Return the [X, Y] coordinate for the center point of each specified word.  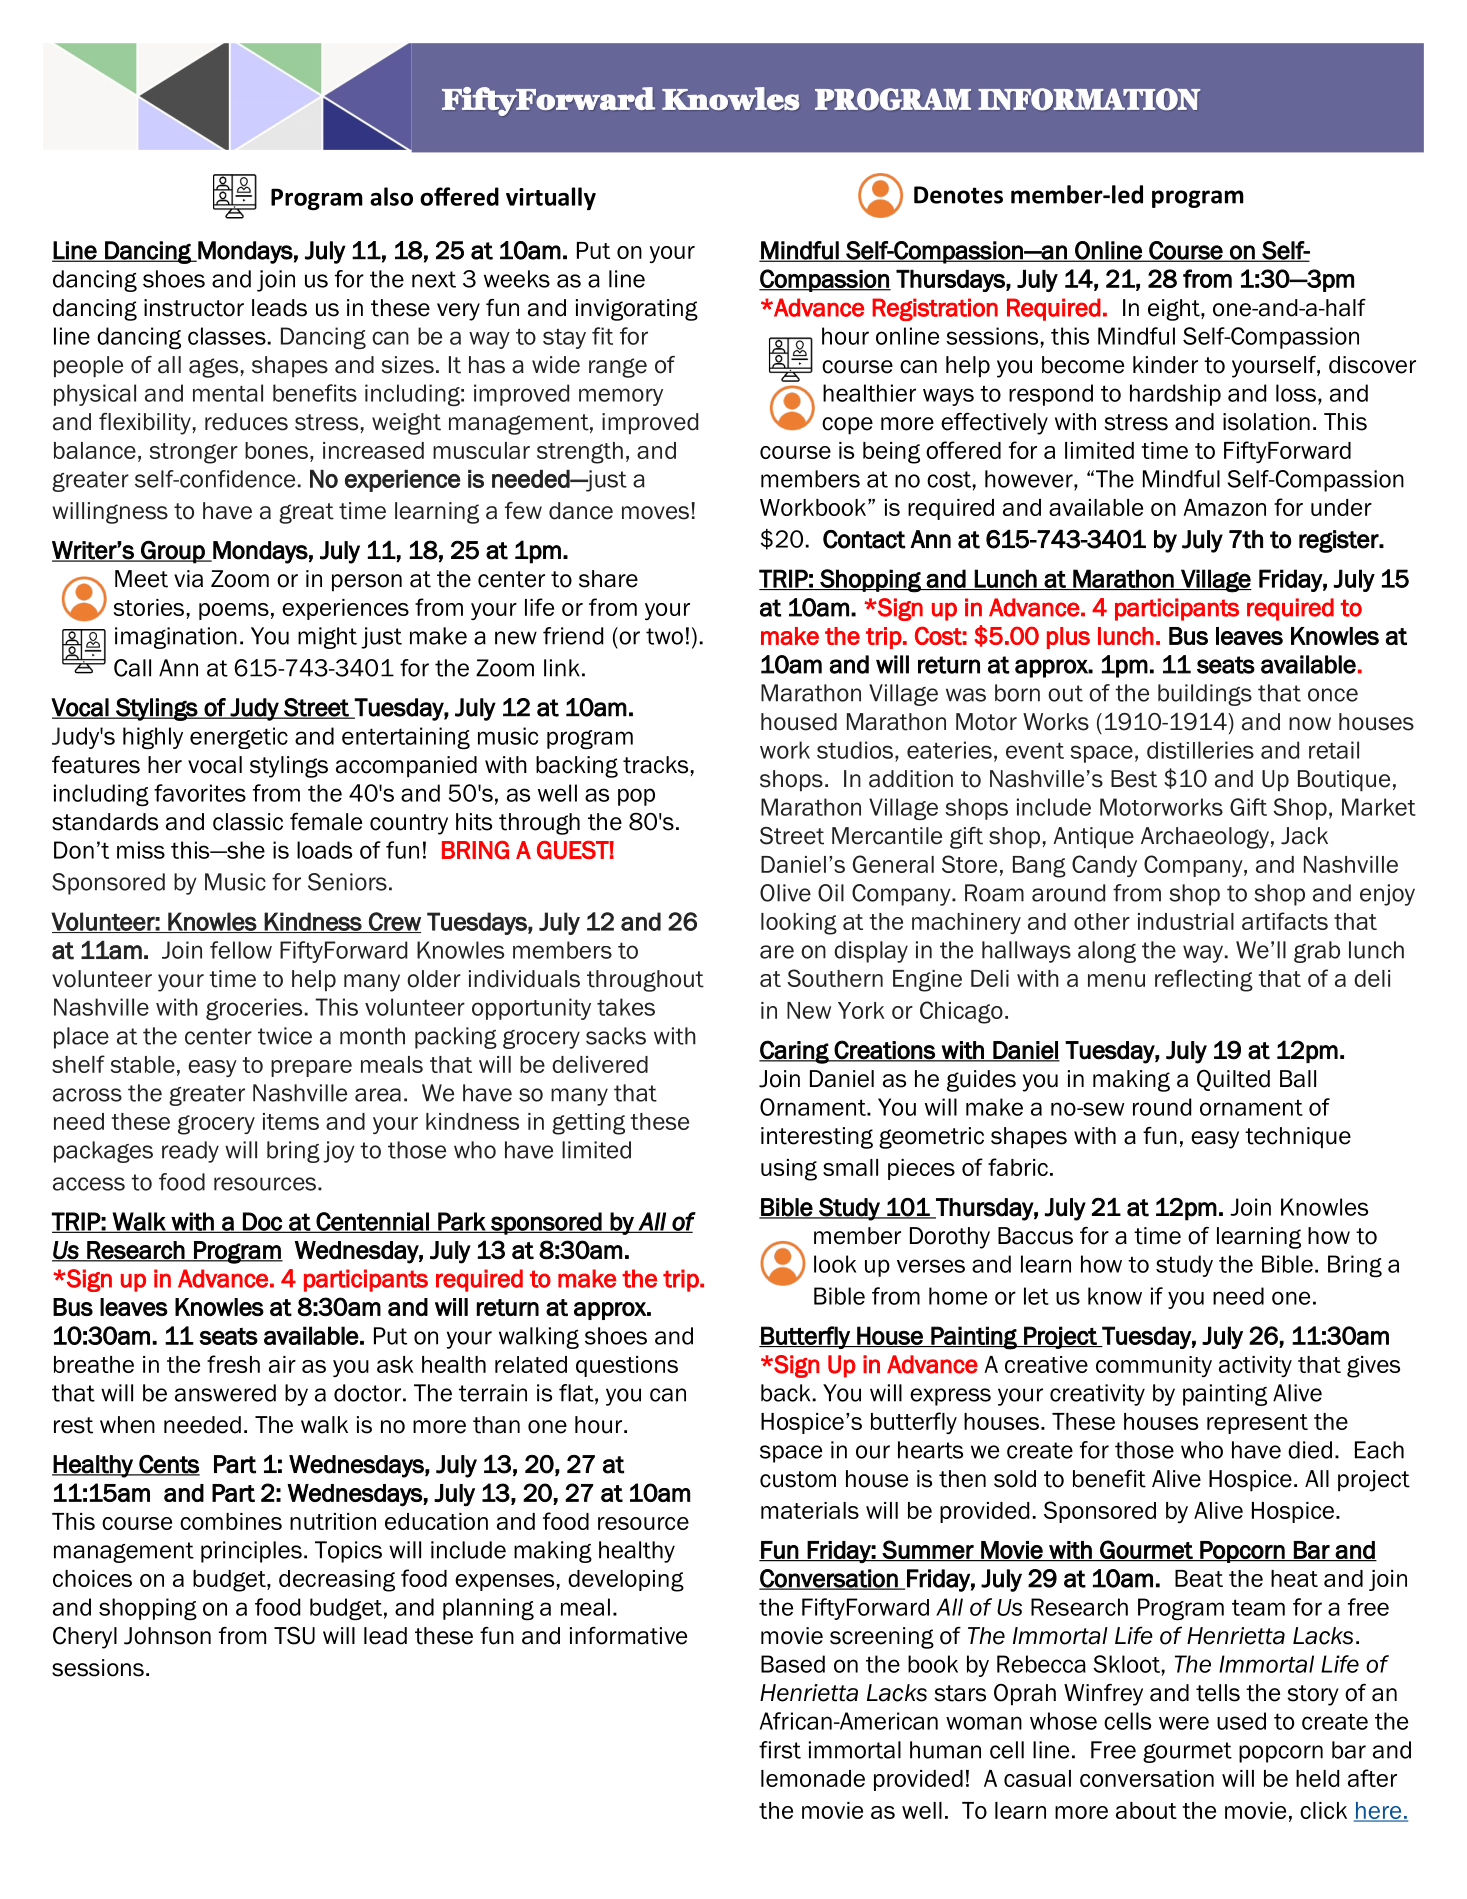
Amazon [1224, 507]
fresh [233, 1364]
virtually [551, 198]
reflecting [1204, 980]
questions [627, 1366]
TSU [294, 1635]
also [391, 196]
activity [1255, 1366]
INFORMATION [1089, 99]
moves [655, 513]
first [780, 1750]
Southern [835, 978]
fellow [241, 950]
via [188, 579]
